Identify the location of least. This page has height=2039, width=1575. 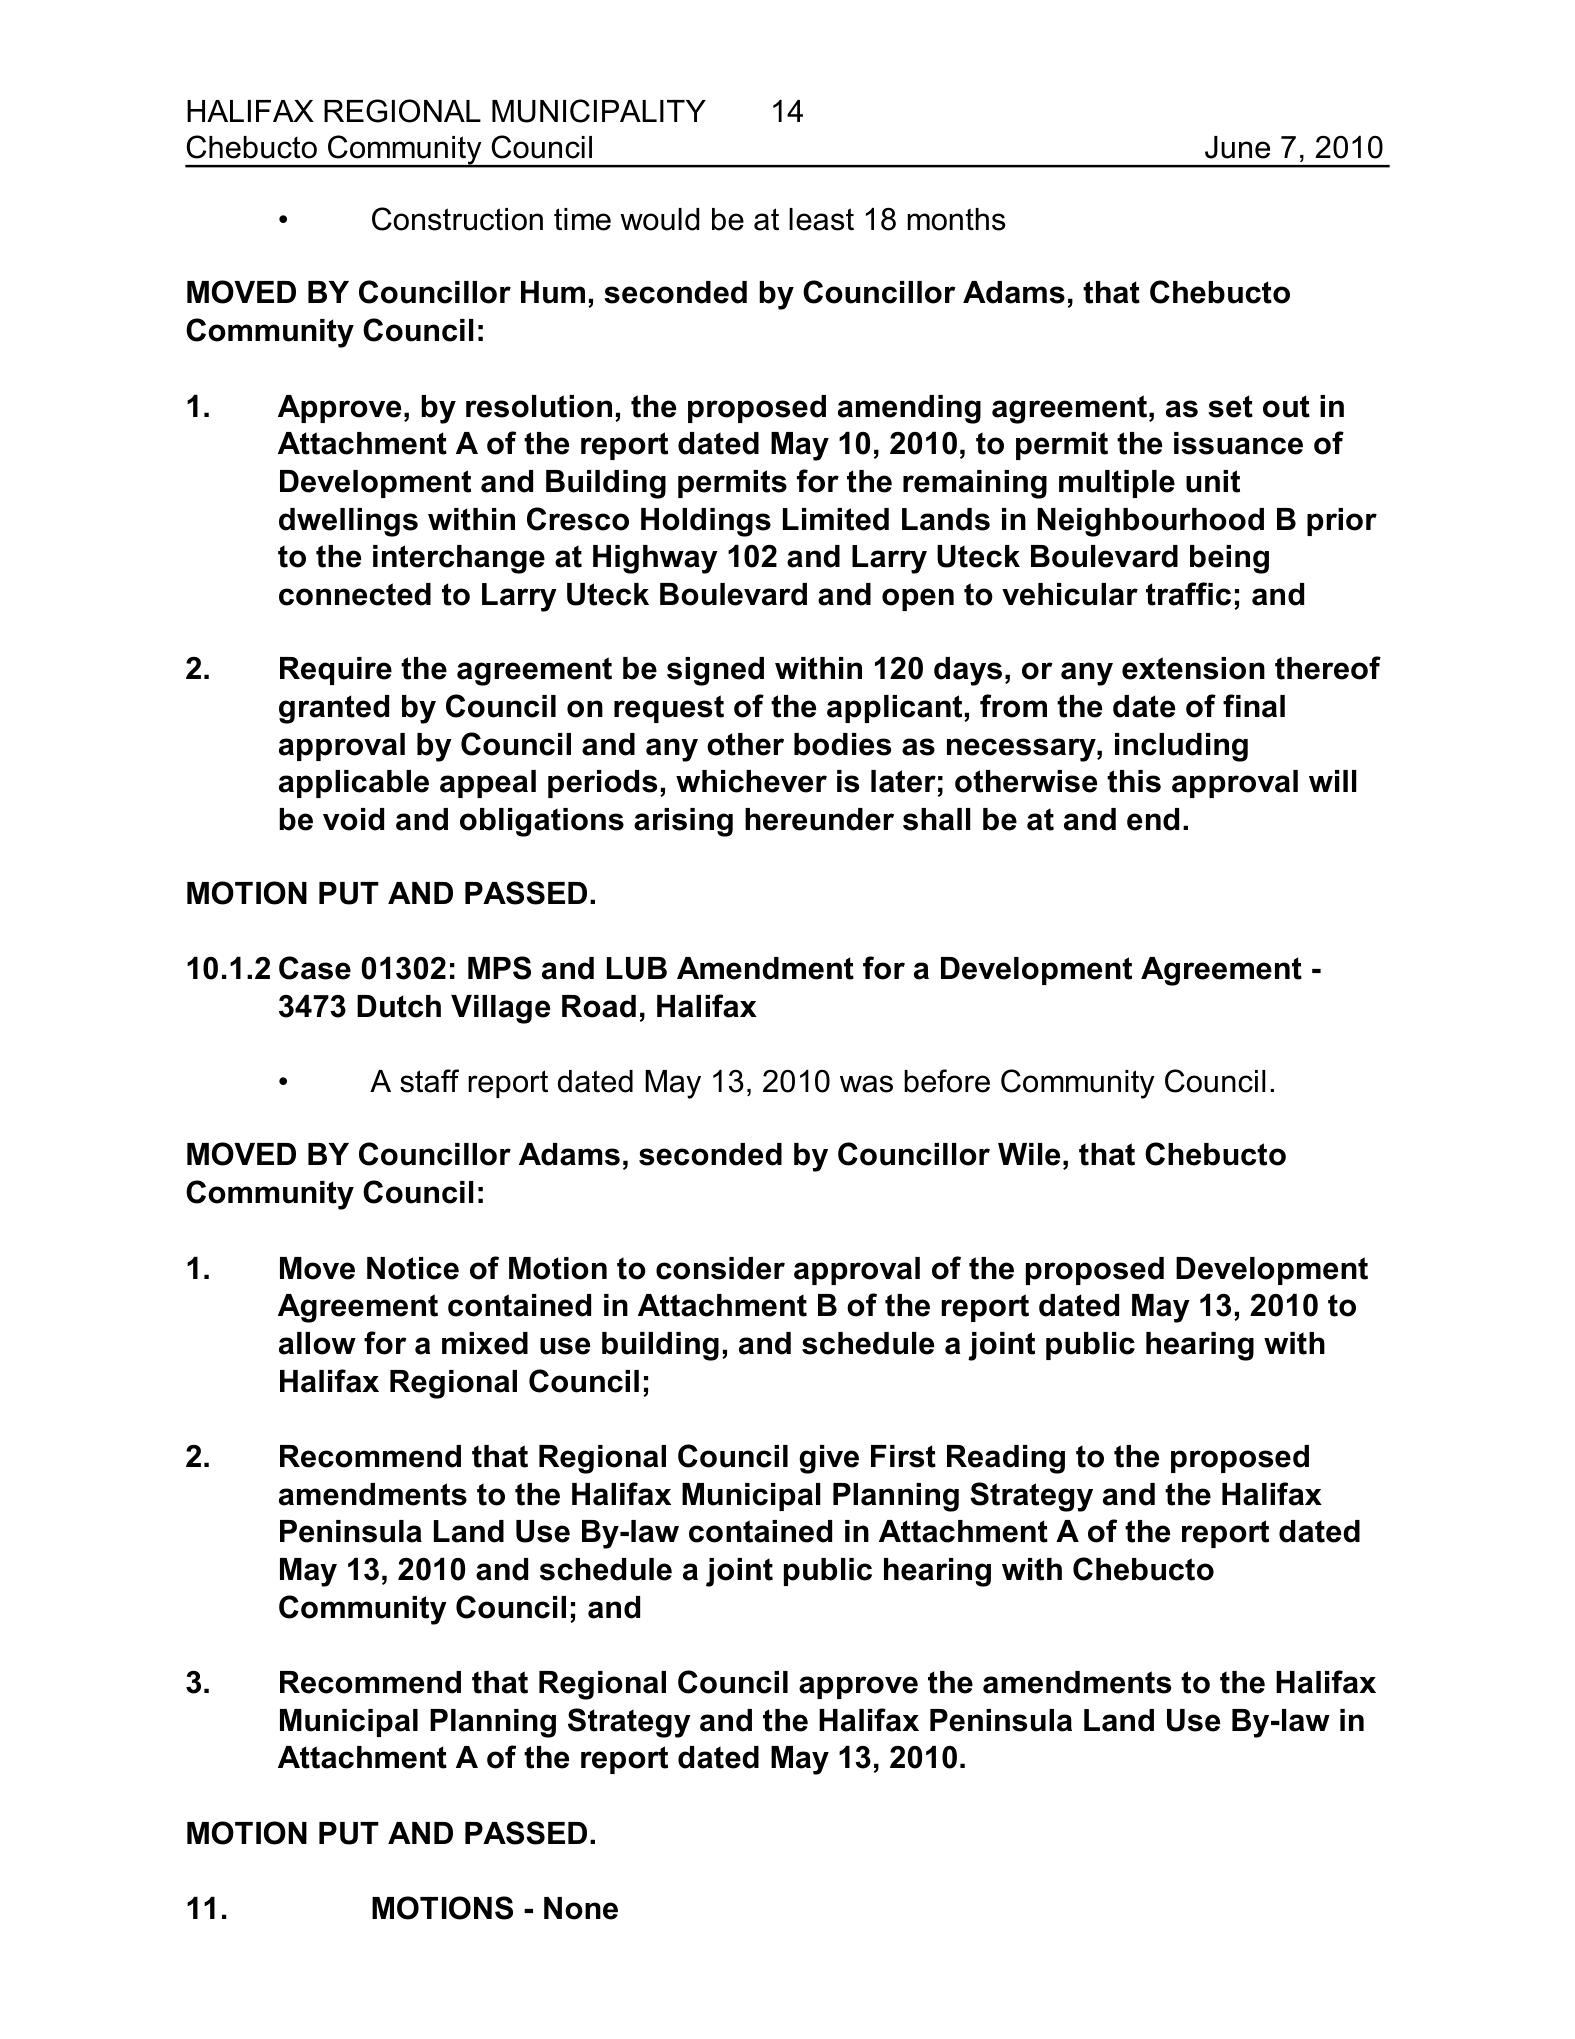
(821, 219).
